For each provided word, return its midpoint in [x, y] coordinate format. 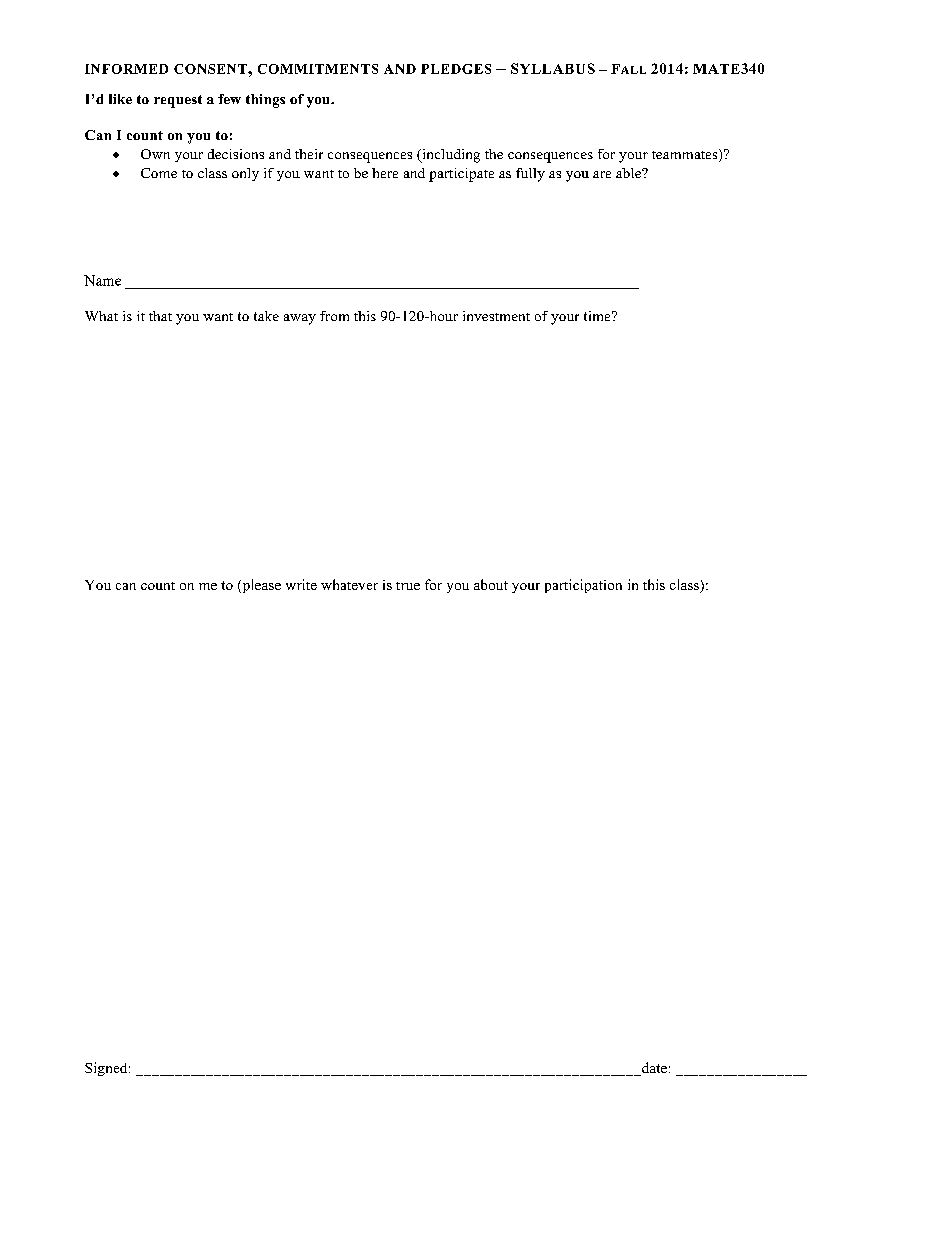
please [260, 586]
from [334, 316]
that [160, 316]
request [178, 101]
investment [496, 316]
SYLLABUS [553, 68]
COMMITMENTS [318, 69]
